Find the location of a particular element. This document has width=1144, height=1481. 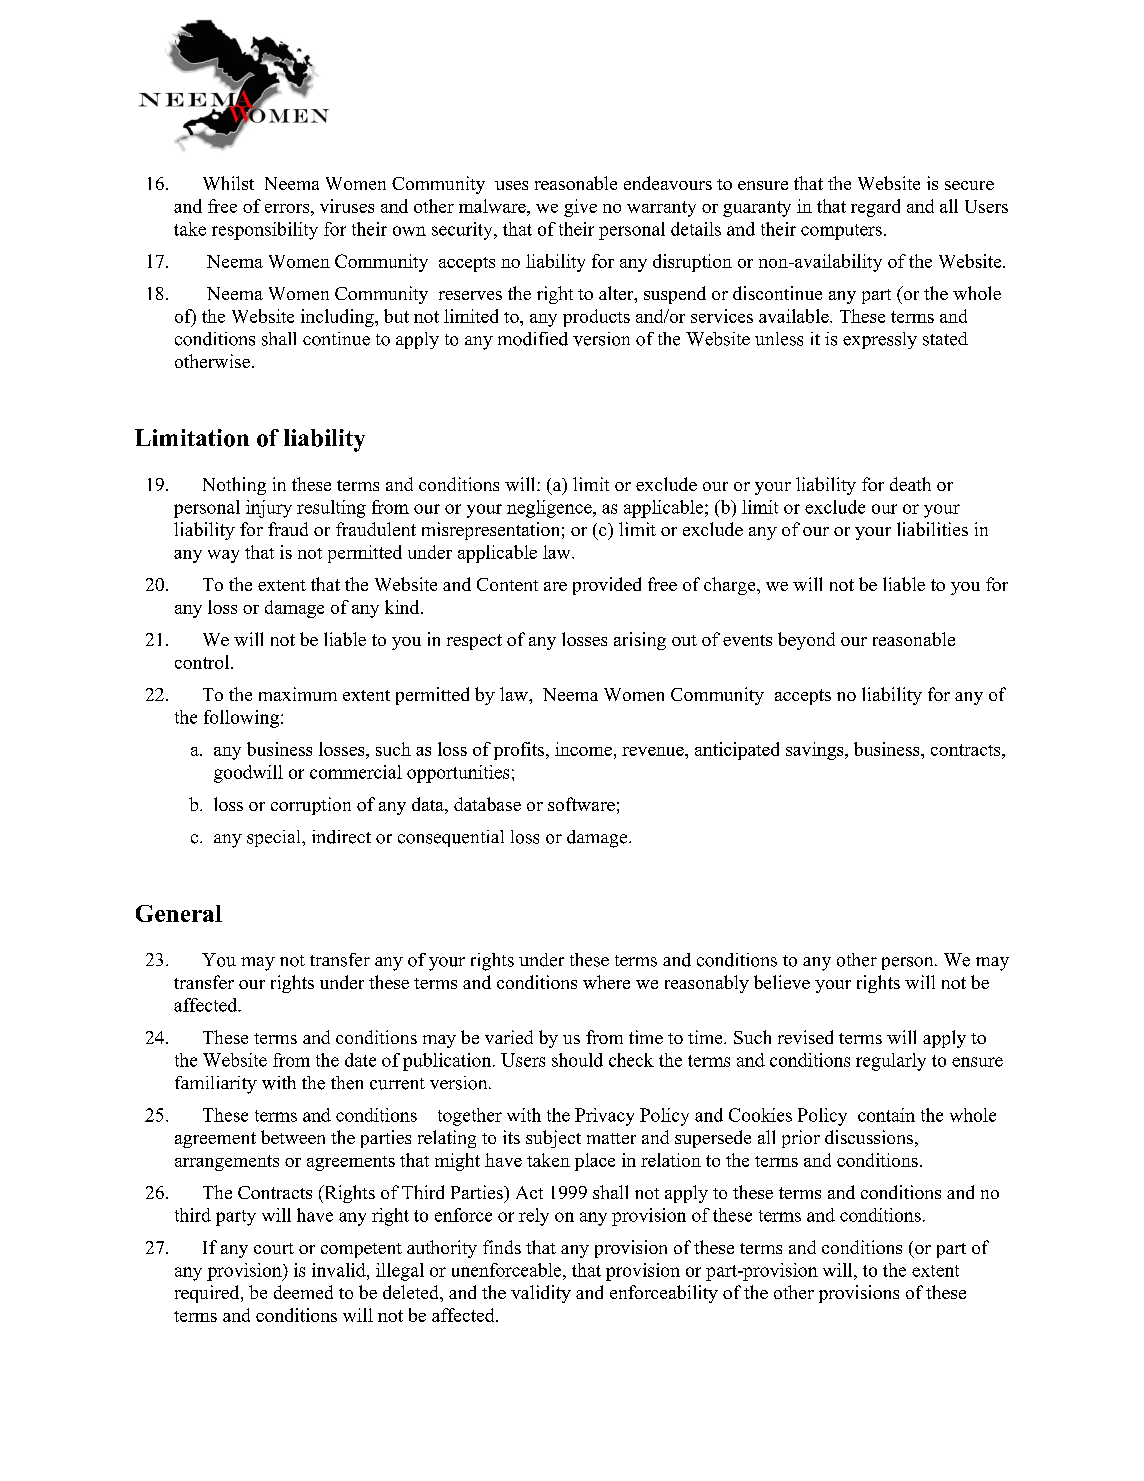

income is located at coordinates (583, 749).
